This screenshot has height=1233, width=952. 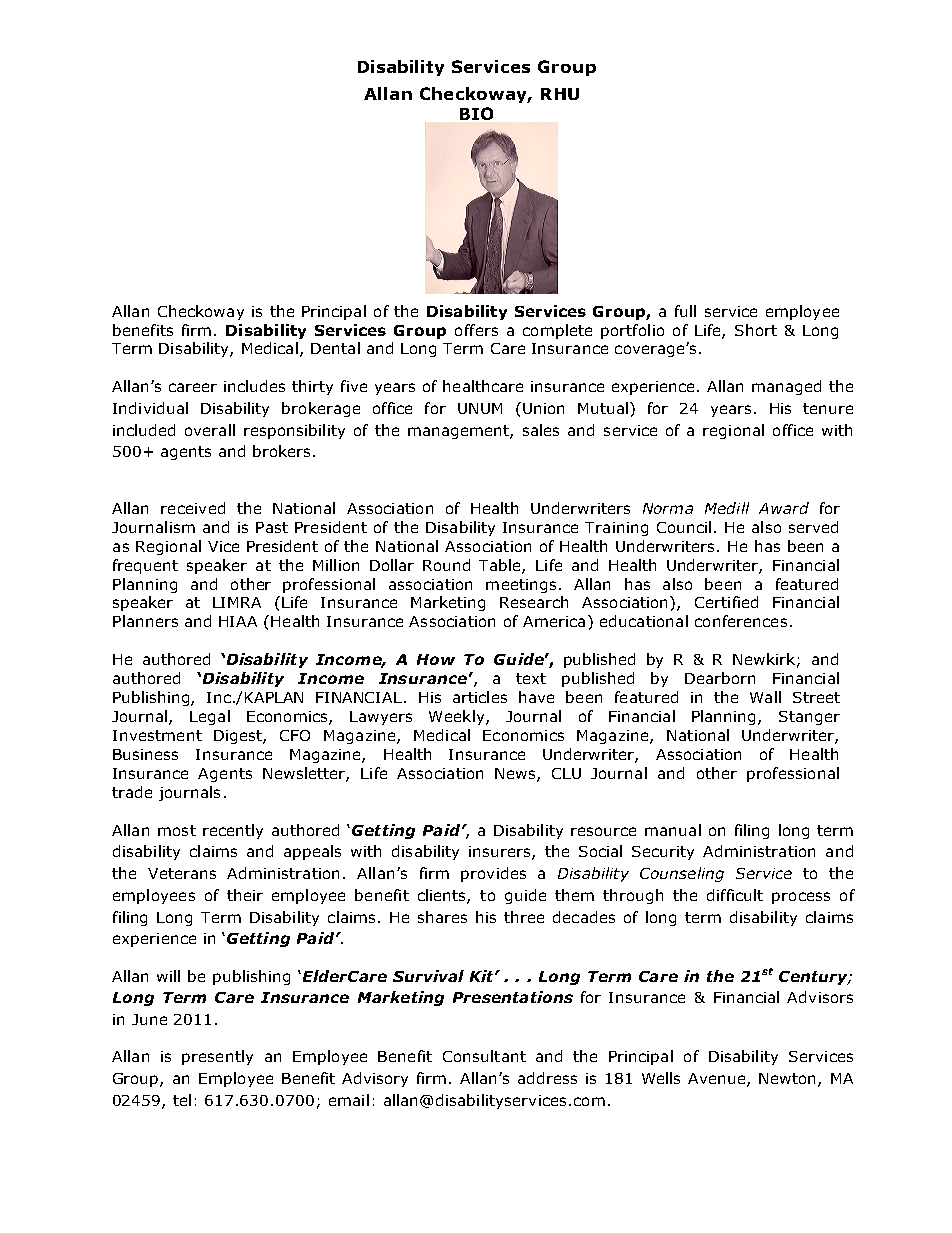 What do you see at coordinates (210, 717) in the screenshot?
I see `Legal` at bounding box center [210, 717].
